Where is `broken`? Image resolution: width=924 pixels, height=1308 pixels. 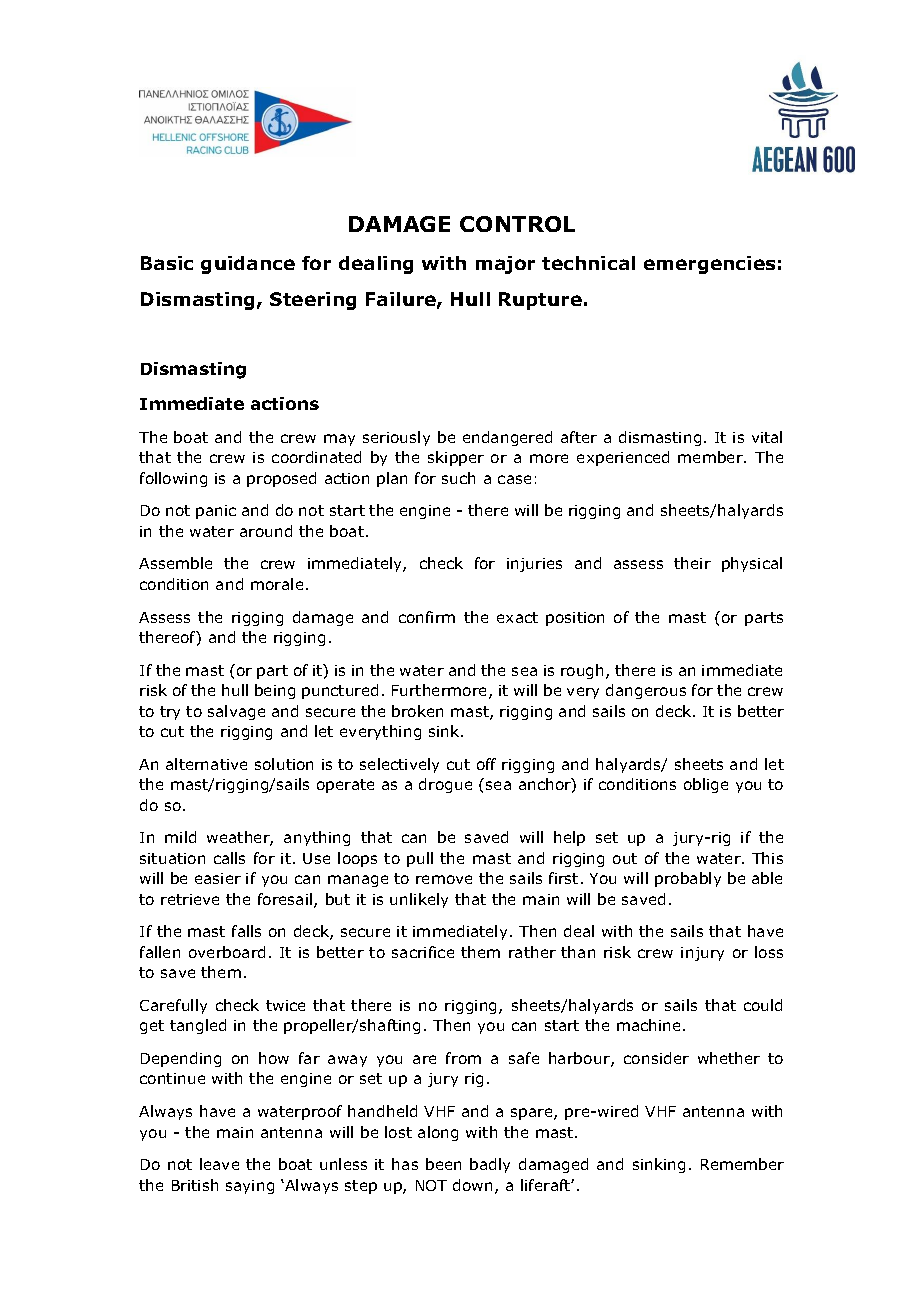
broken is located at coordinates (417, 711).
